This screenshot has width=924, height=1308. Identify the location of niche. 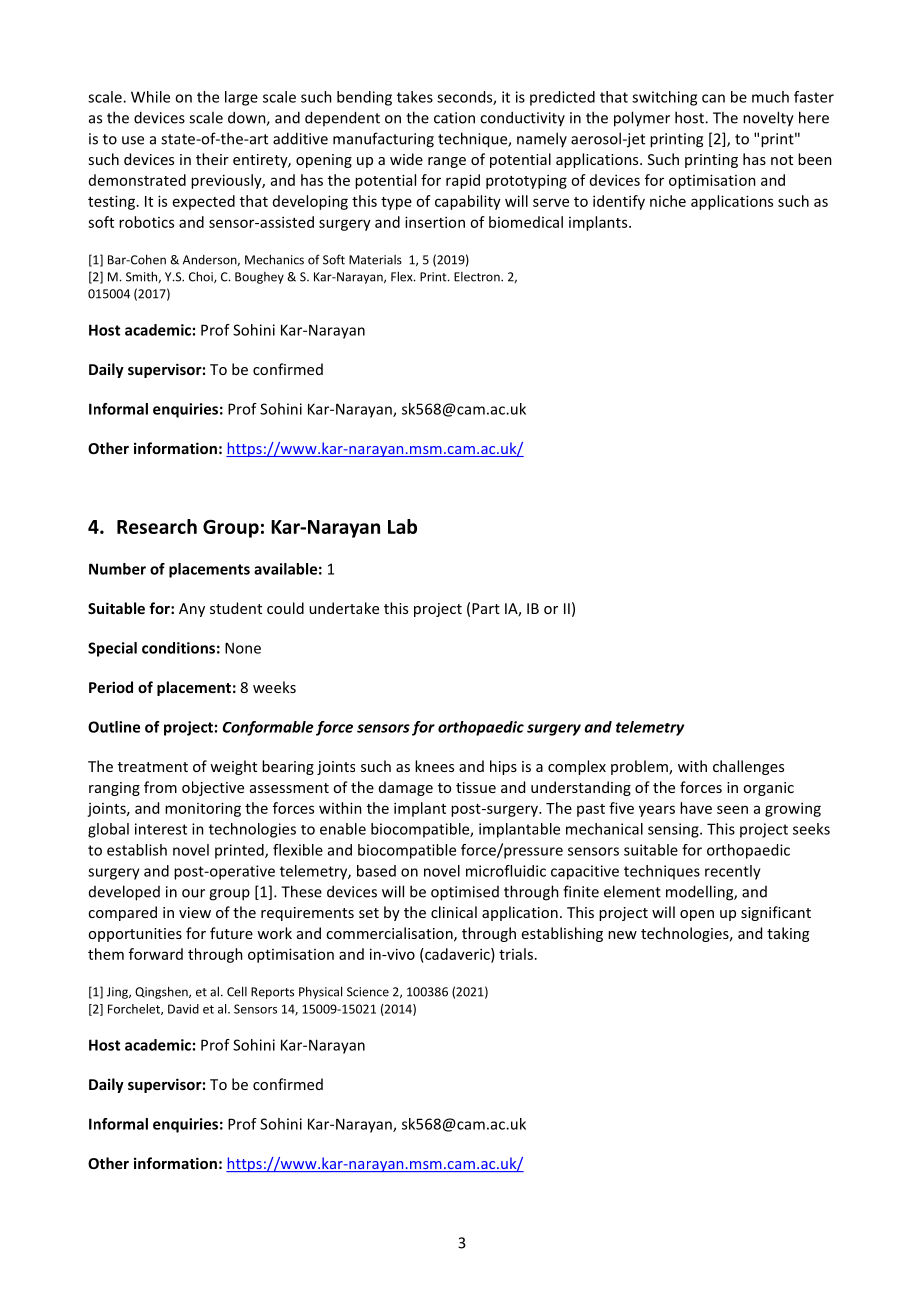
(668, 201).
